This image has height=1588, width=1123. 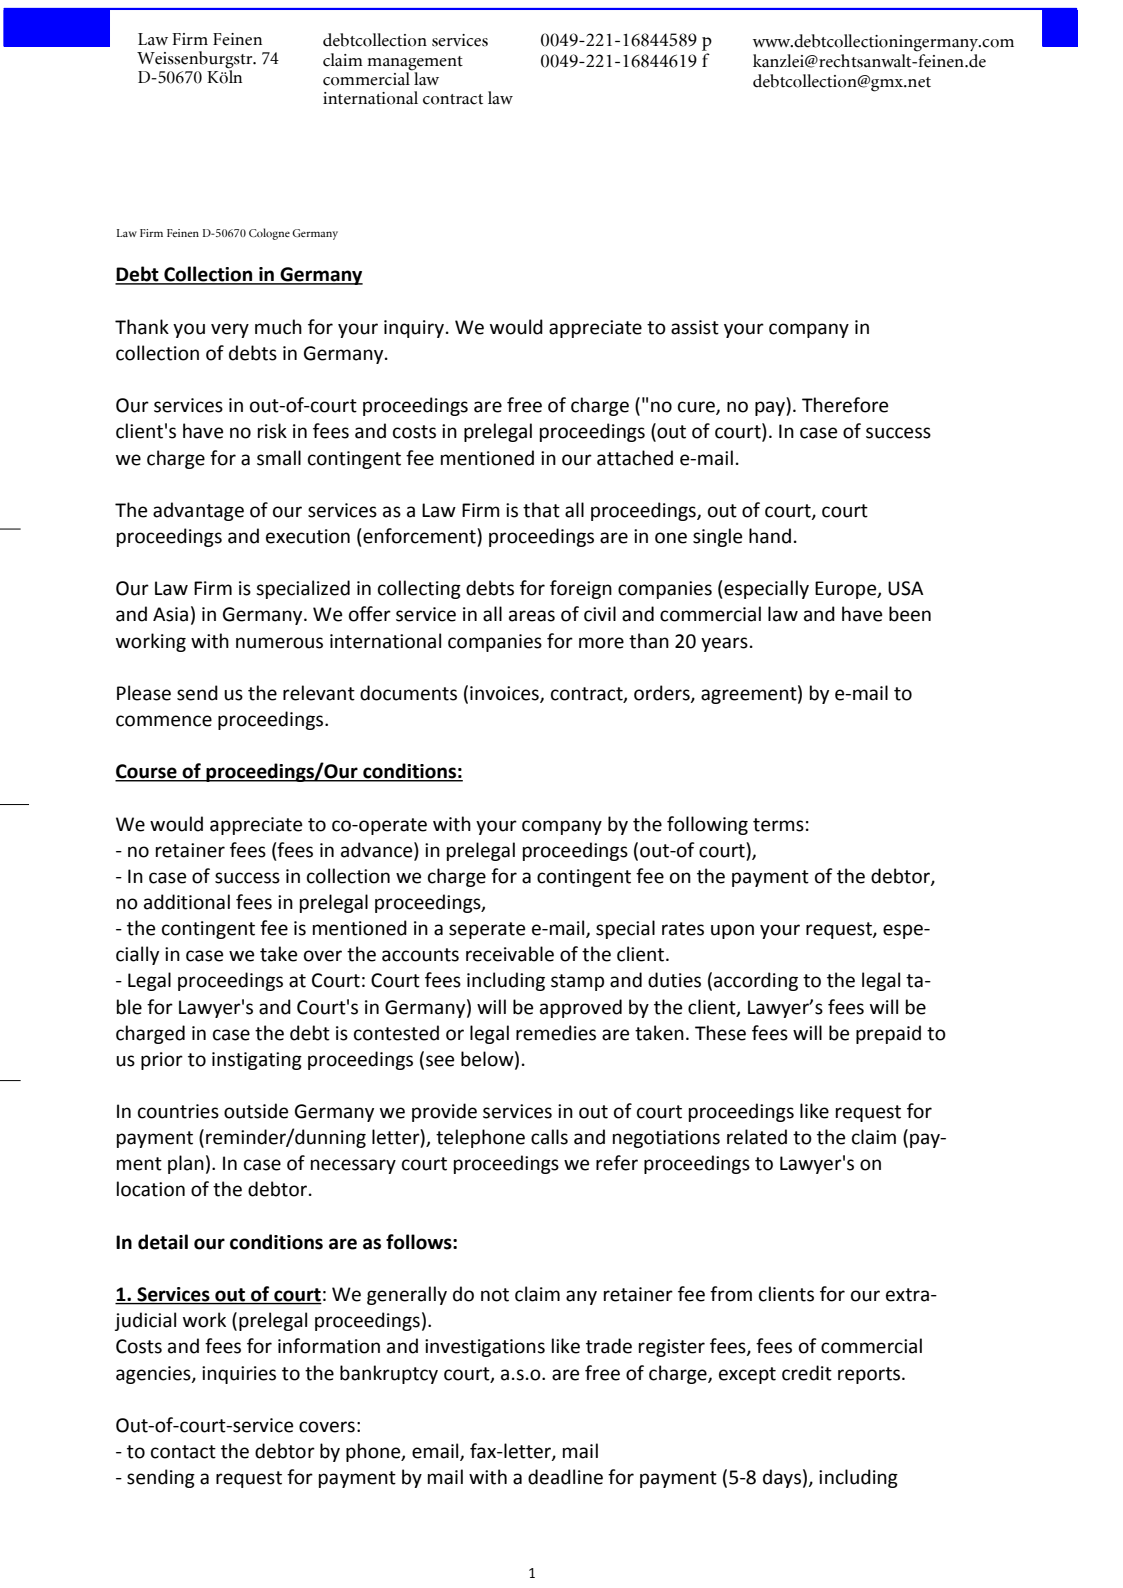 What do you see at coordinates (269, 234) in the image?
I see `Cologne` at bounding box center [269, 234].
